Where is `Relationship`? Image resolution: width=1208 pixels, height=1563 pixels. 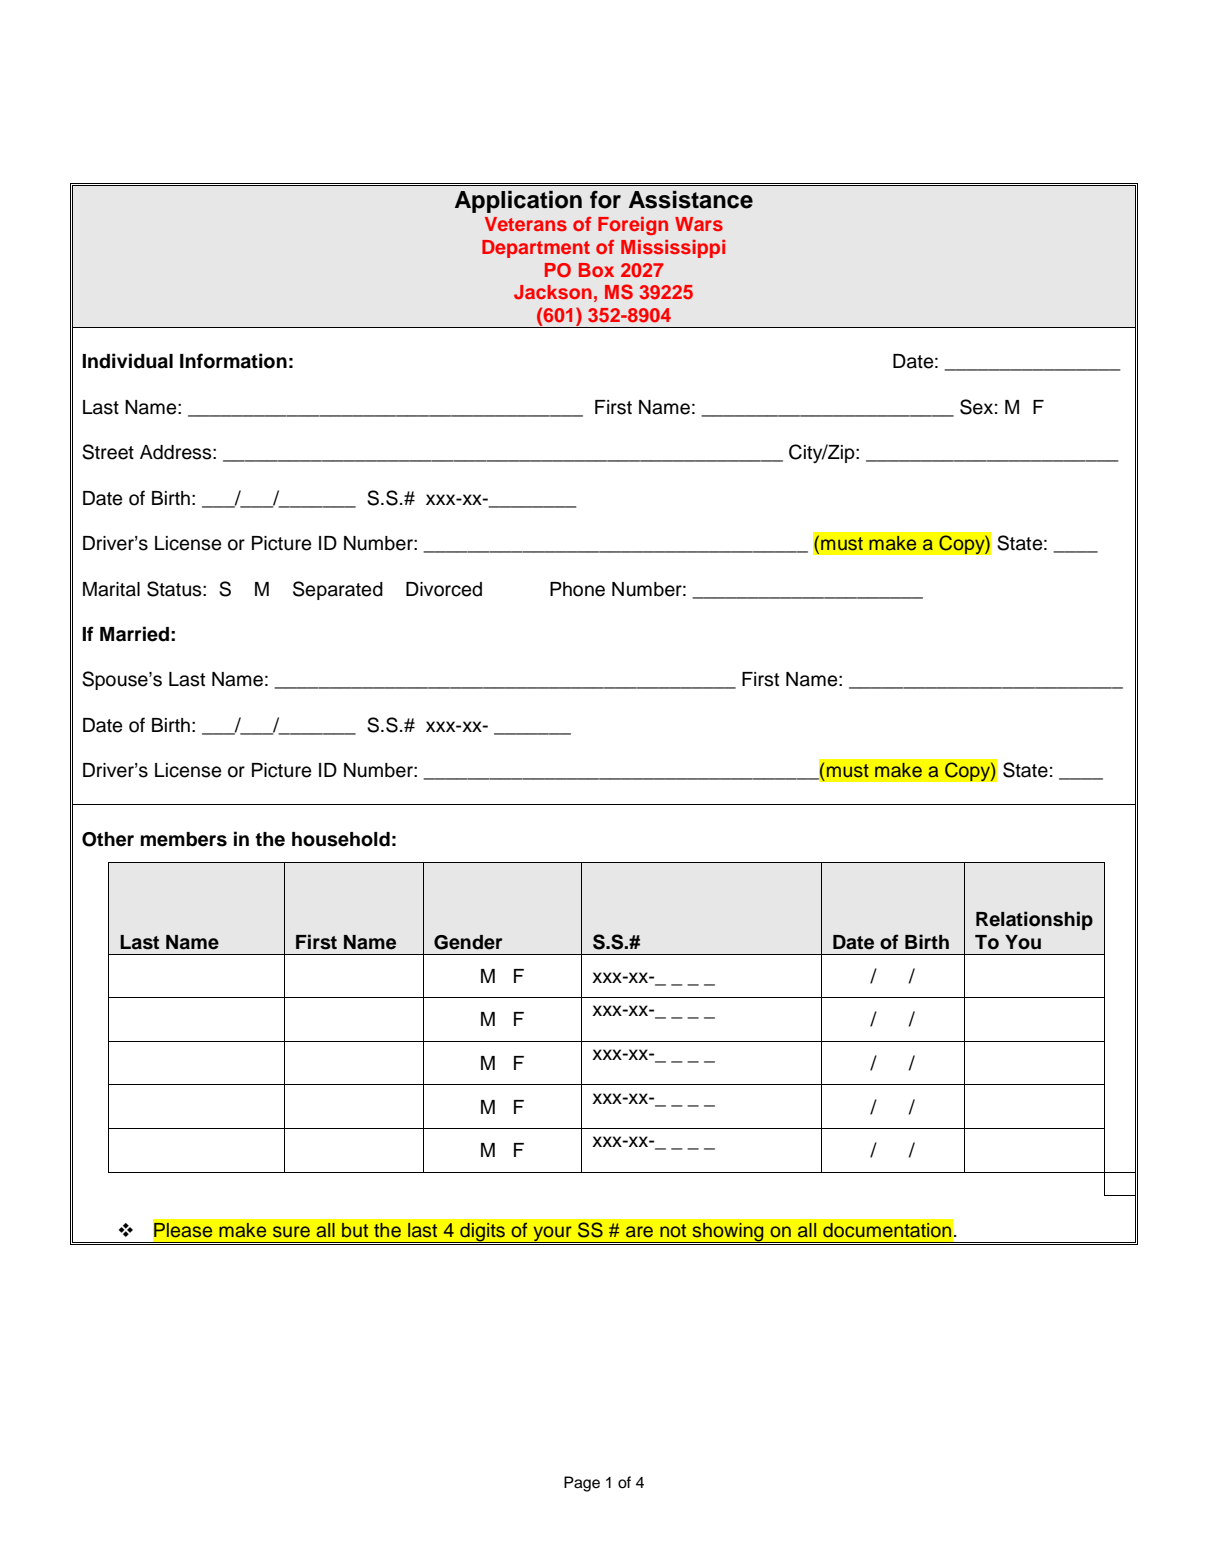
Relationship is located at coordinates (1034, 920).
